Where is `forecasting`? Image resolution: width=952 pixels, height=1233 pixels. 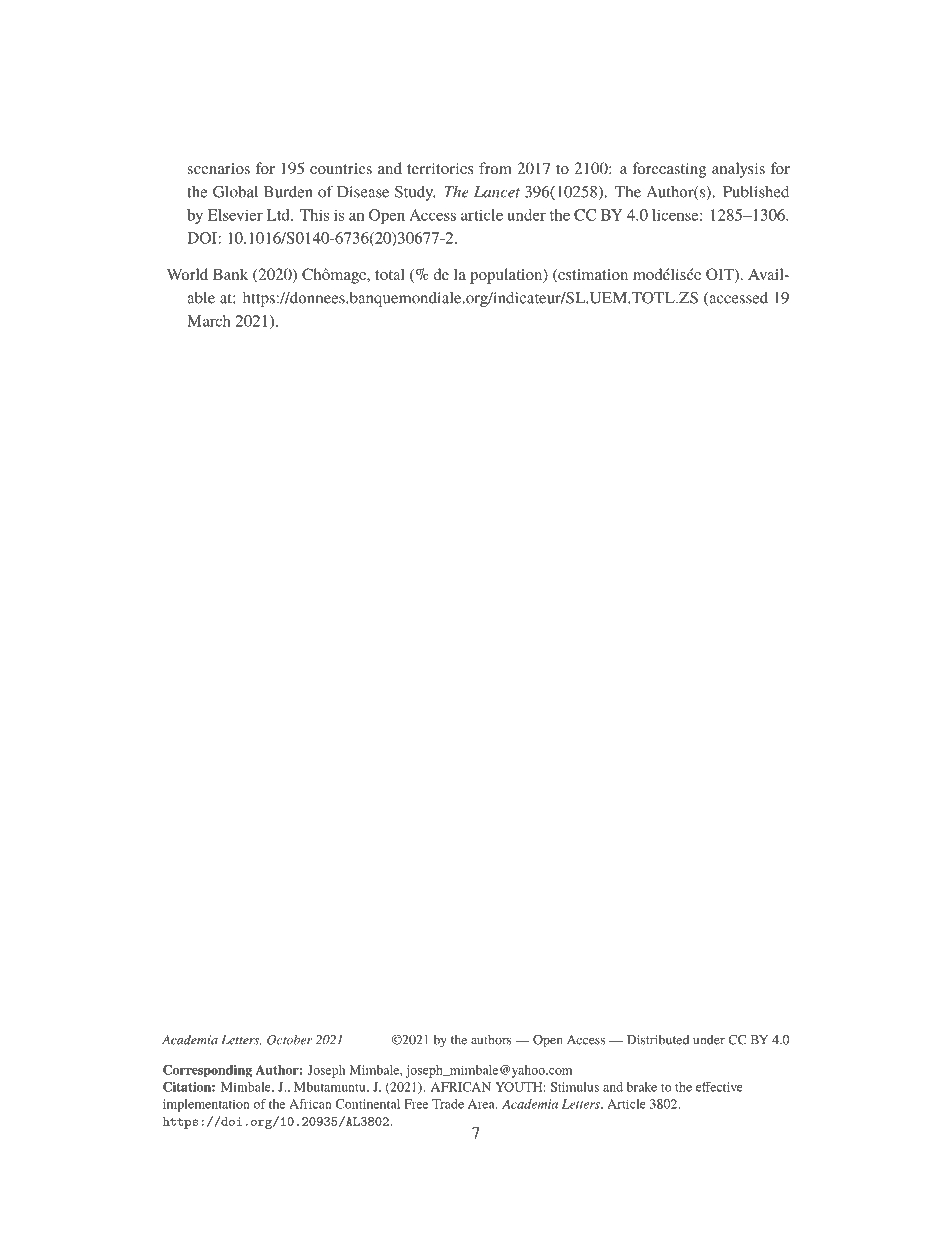
forecasting is located at coordinates (669, 170).
